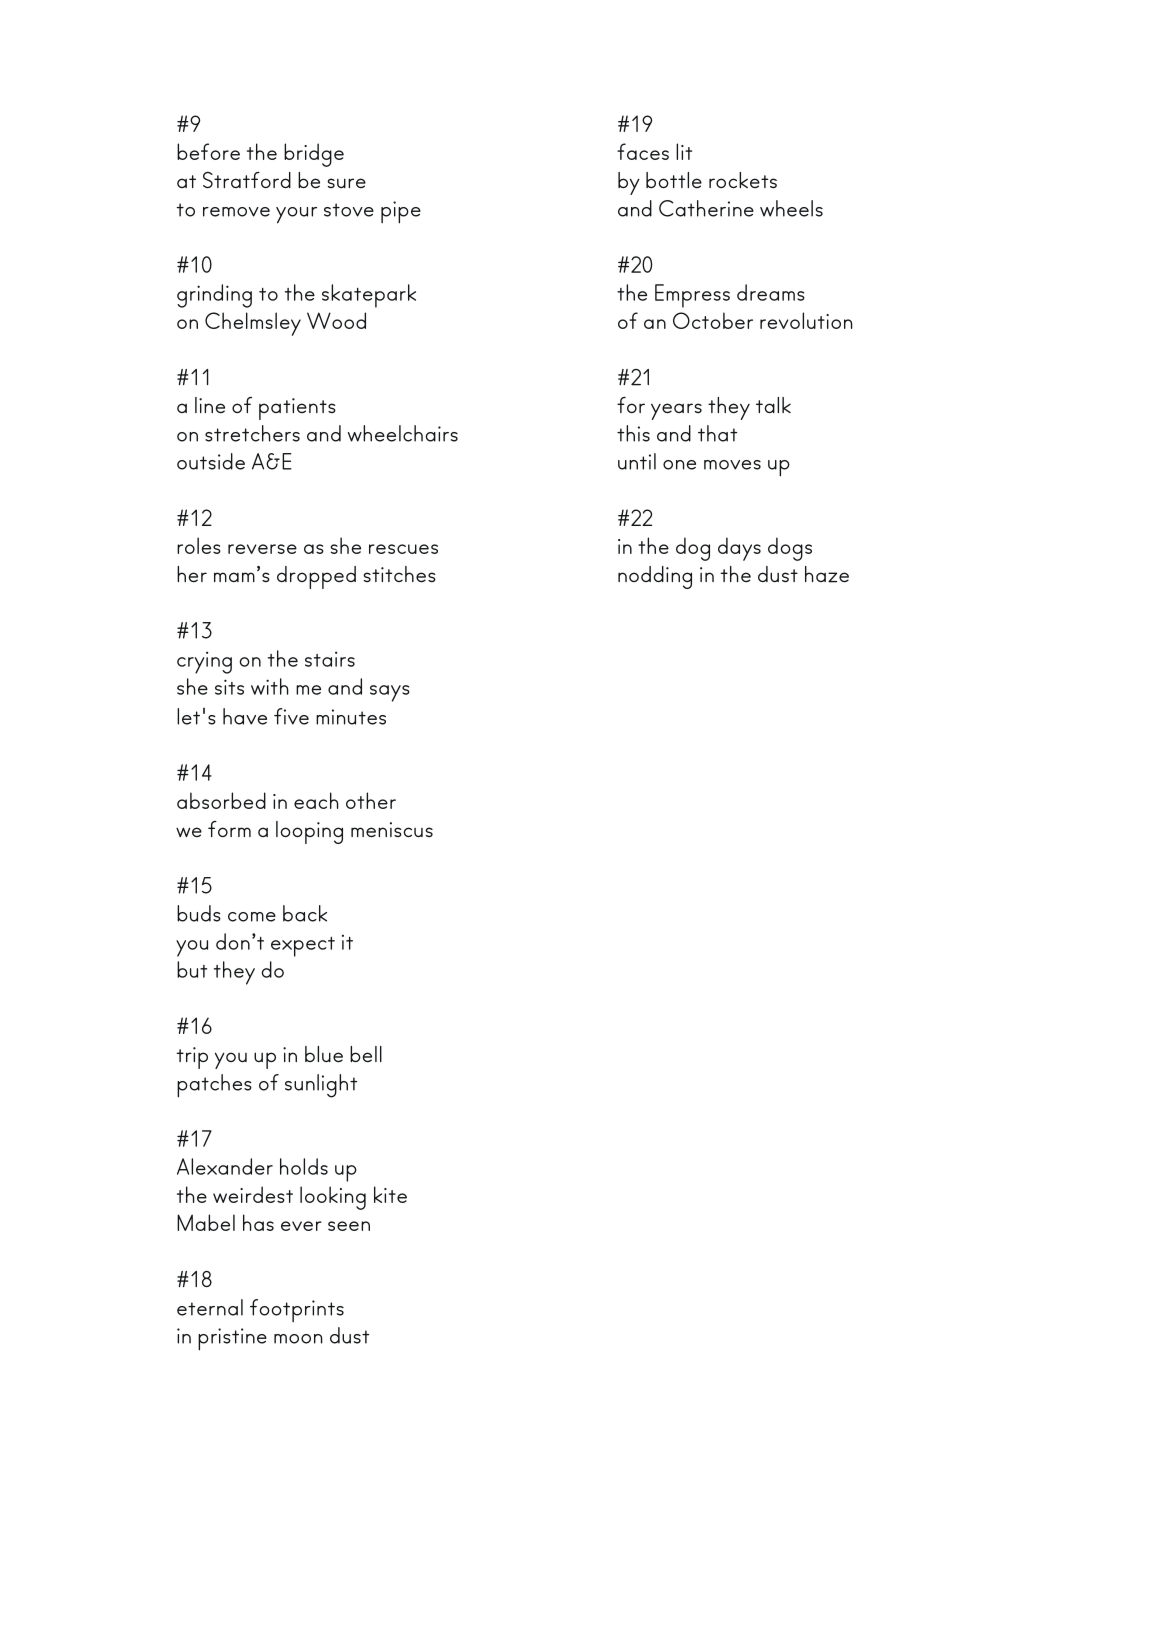 This screenshot has height=1645, width=1163. Describe the element at coordinates (247, 180) in the screenshot. I see `Stratford` at that location.
